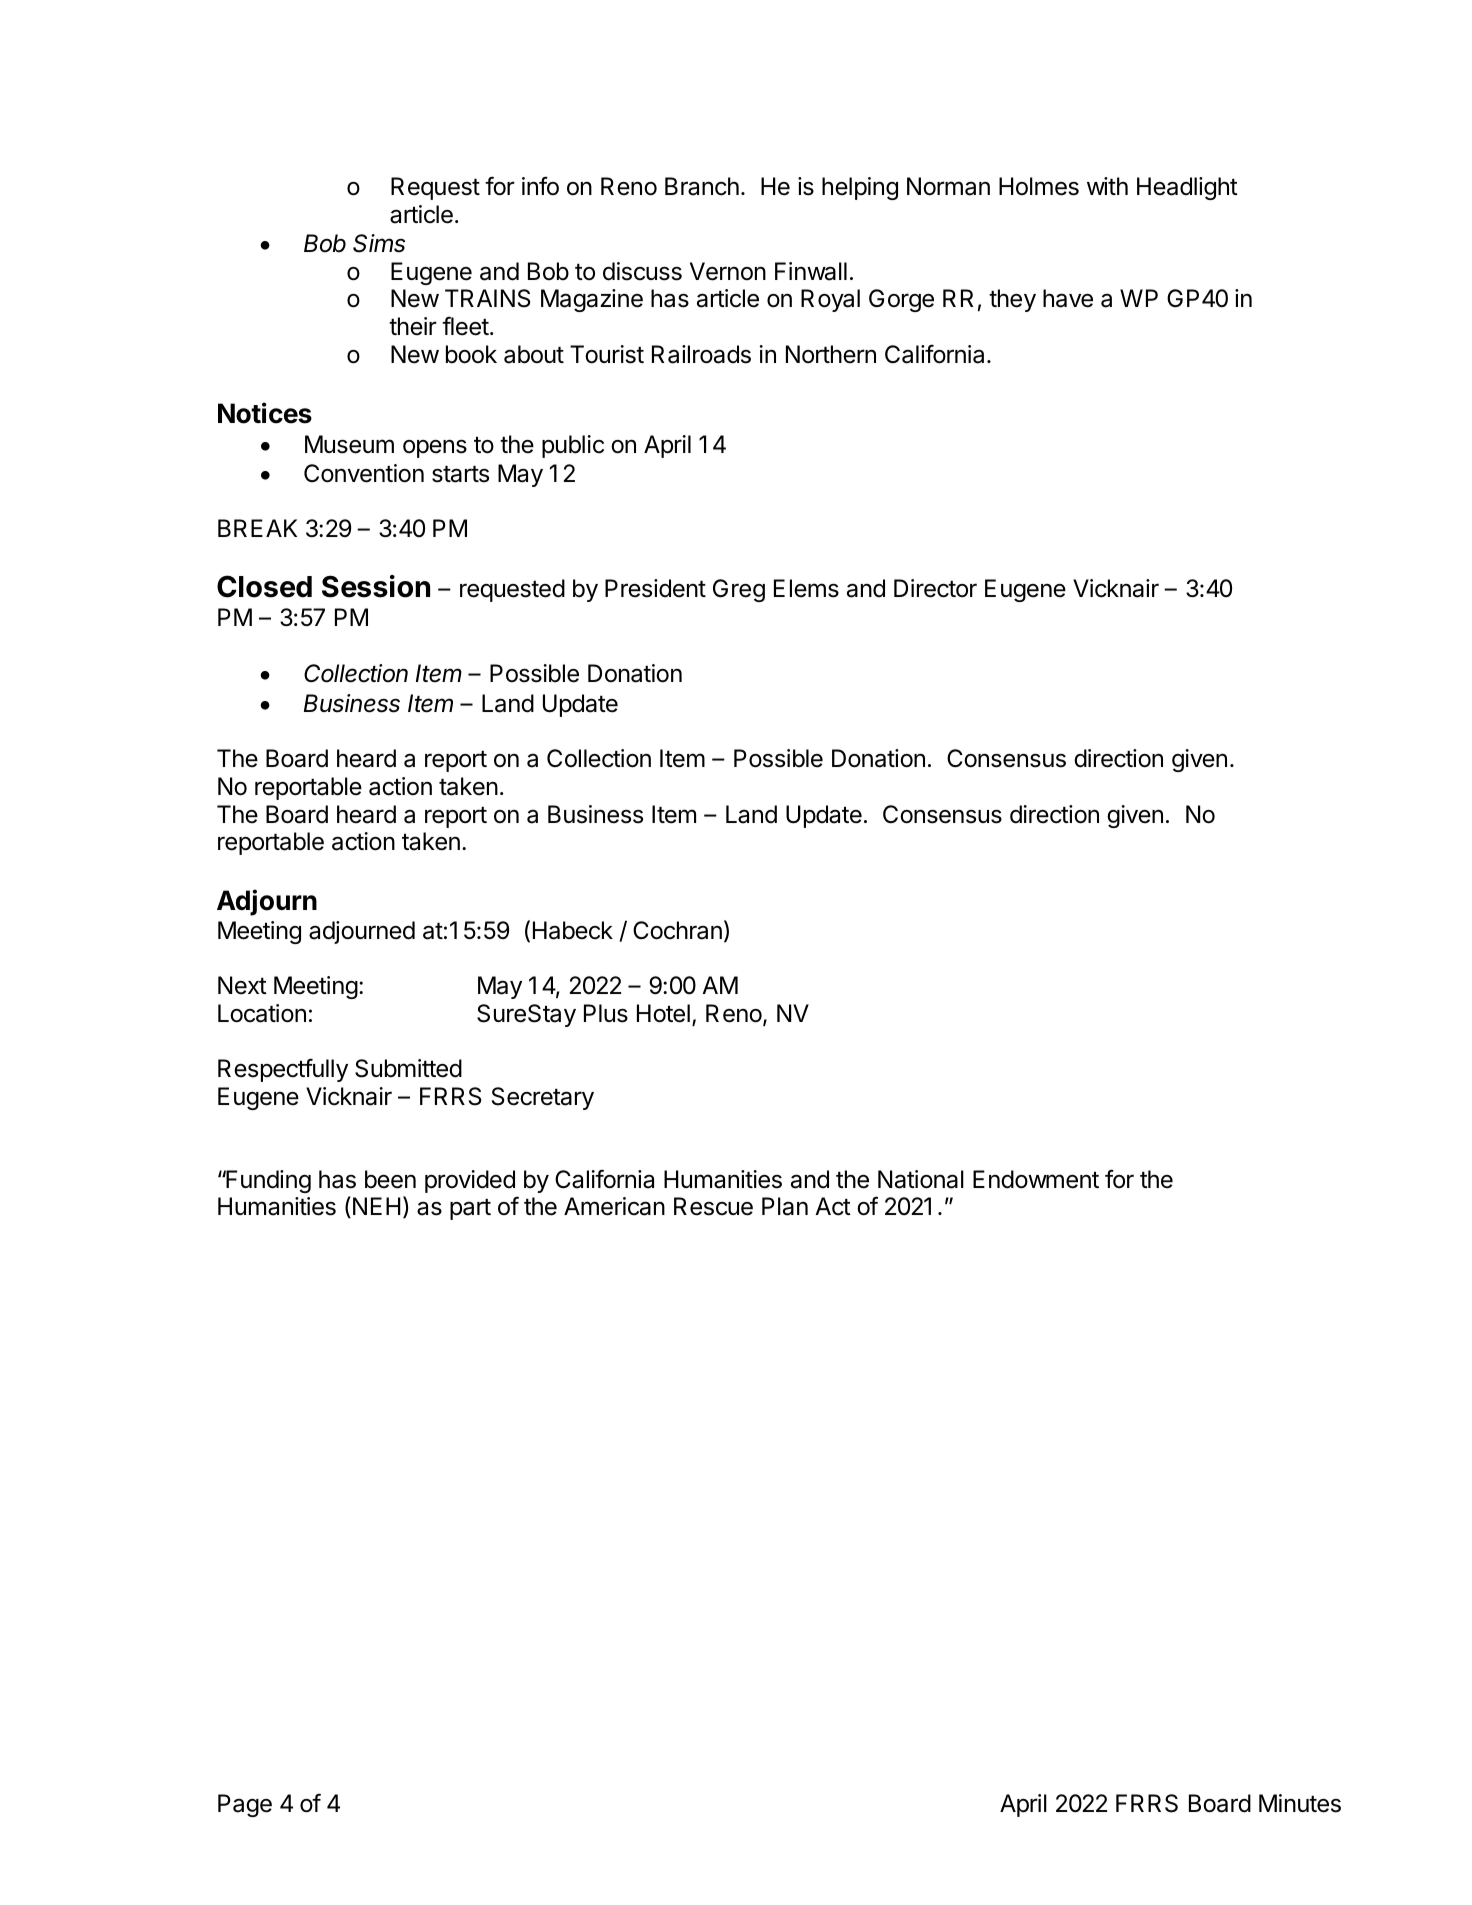 Image resolution: width=1472 pixels, height=1905 pixels. What do you see at coordinates (1187, 188) in the document?
I see `Headlight` at bounding box center [1187, 188].
